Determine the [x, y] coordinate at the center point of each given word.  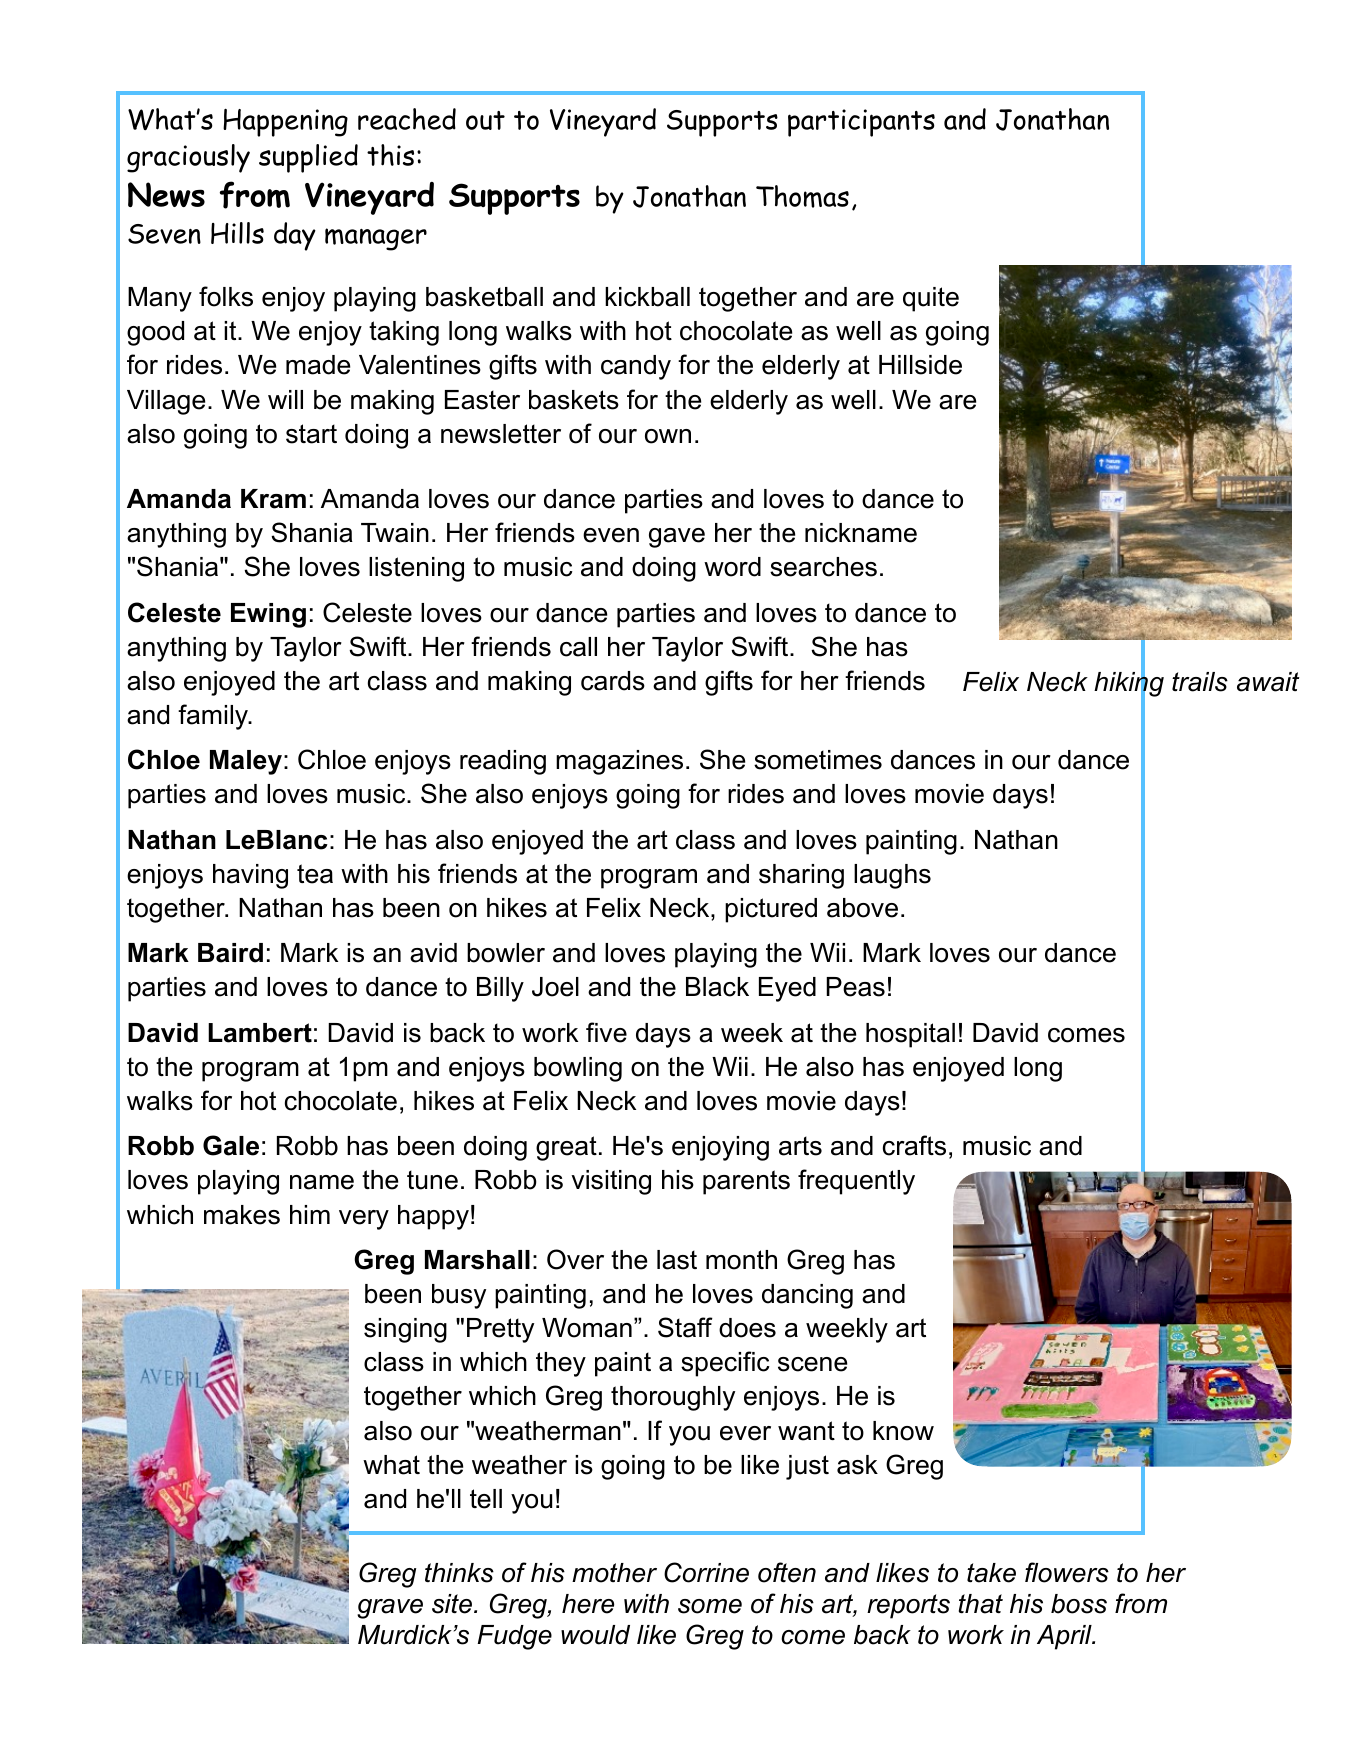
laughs [892, 876]
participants [861, 123]
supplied [308, 158]
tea [315, 874]
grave [390, 1609]
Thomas [802, 196]
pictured [771, 910]
